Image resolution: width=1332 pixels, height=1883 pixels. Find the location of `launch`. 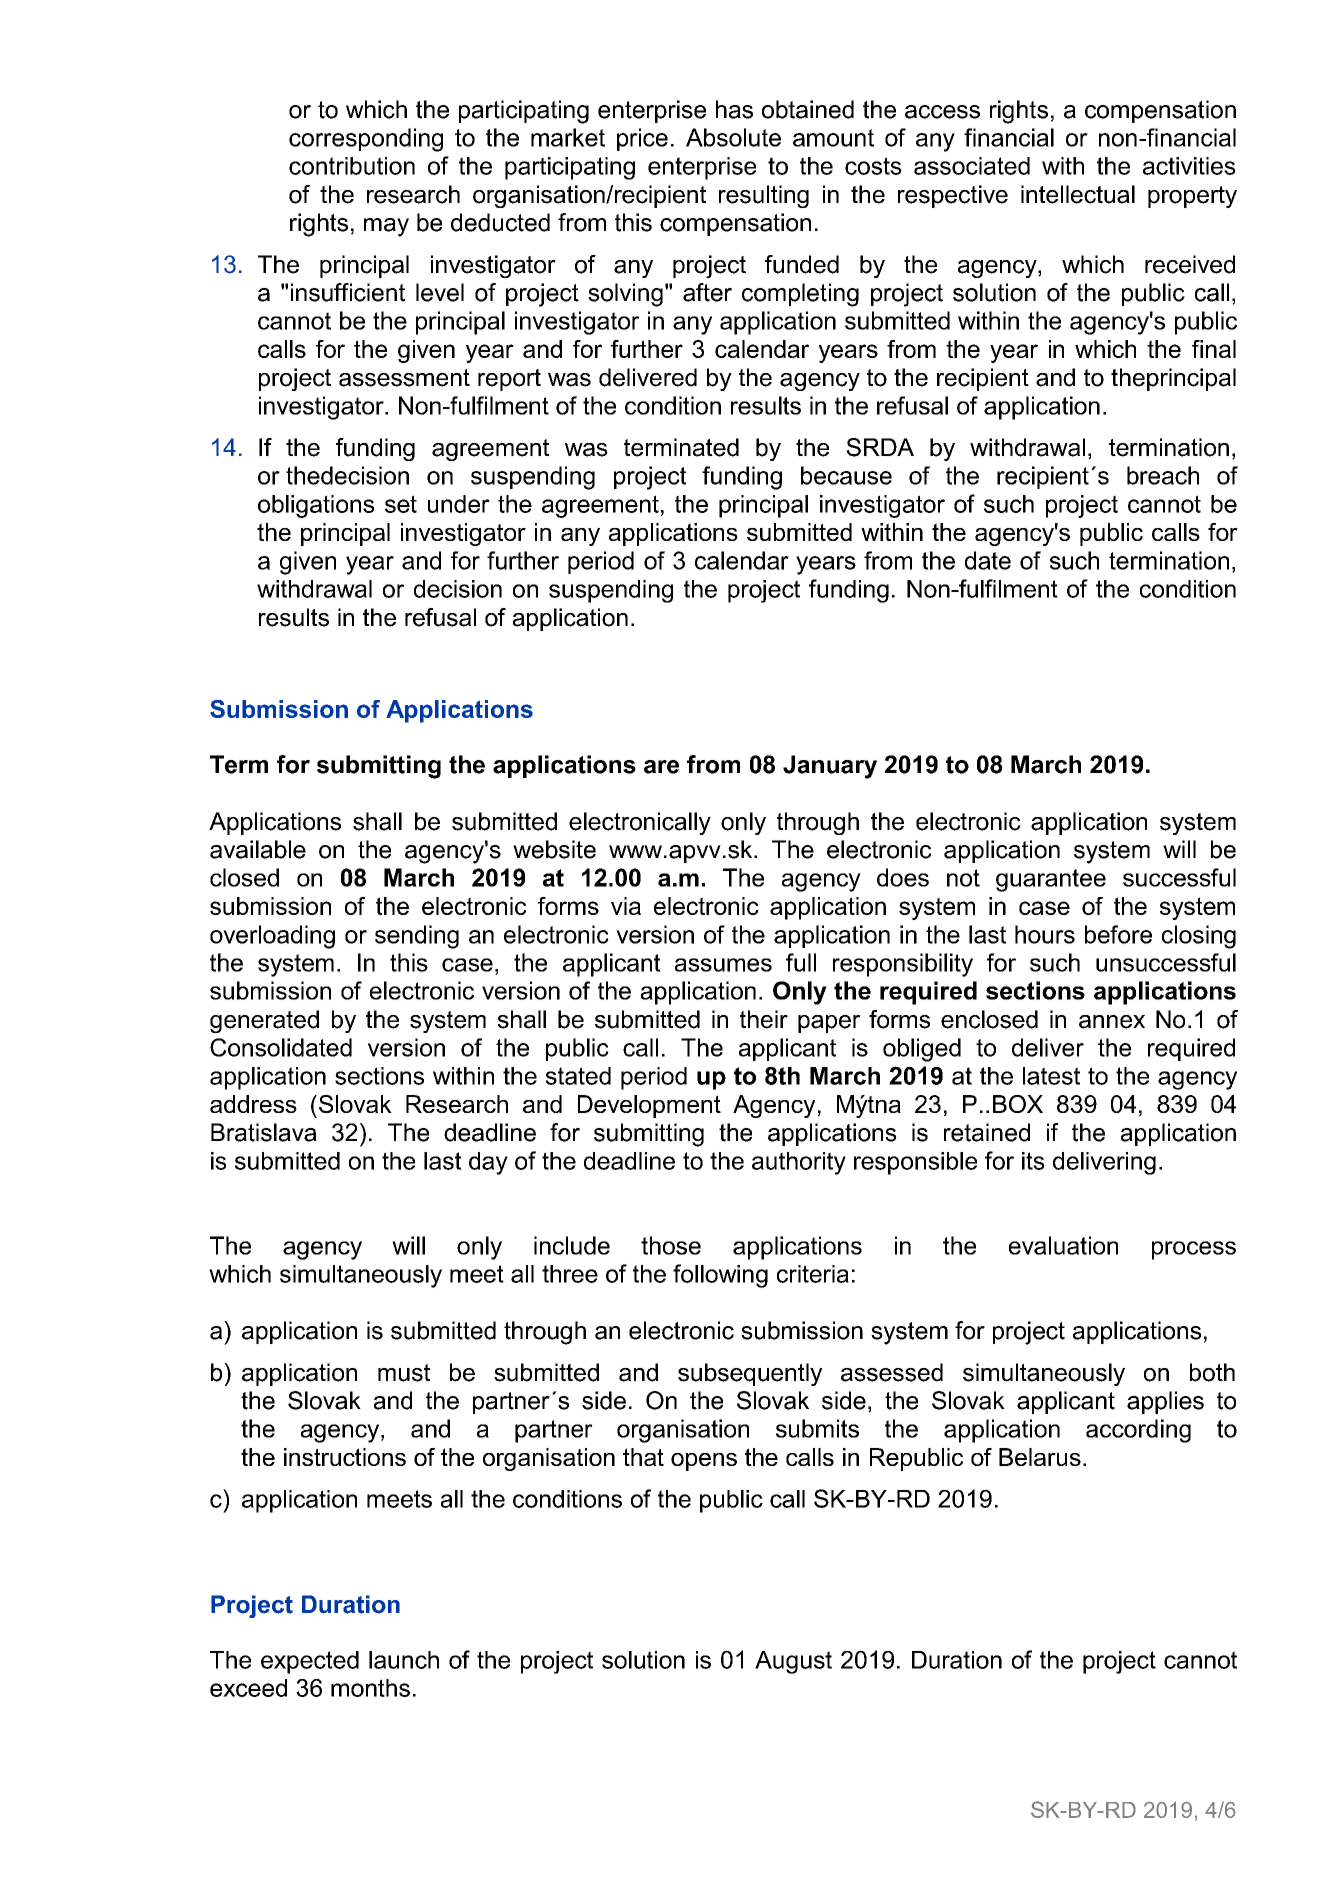

launch is located at coordinates (404, 1660).
